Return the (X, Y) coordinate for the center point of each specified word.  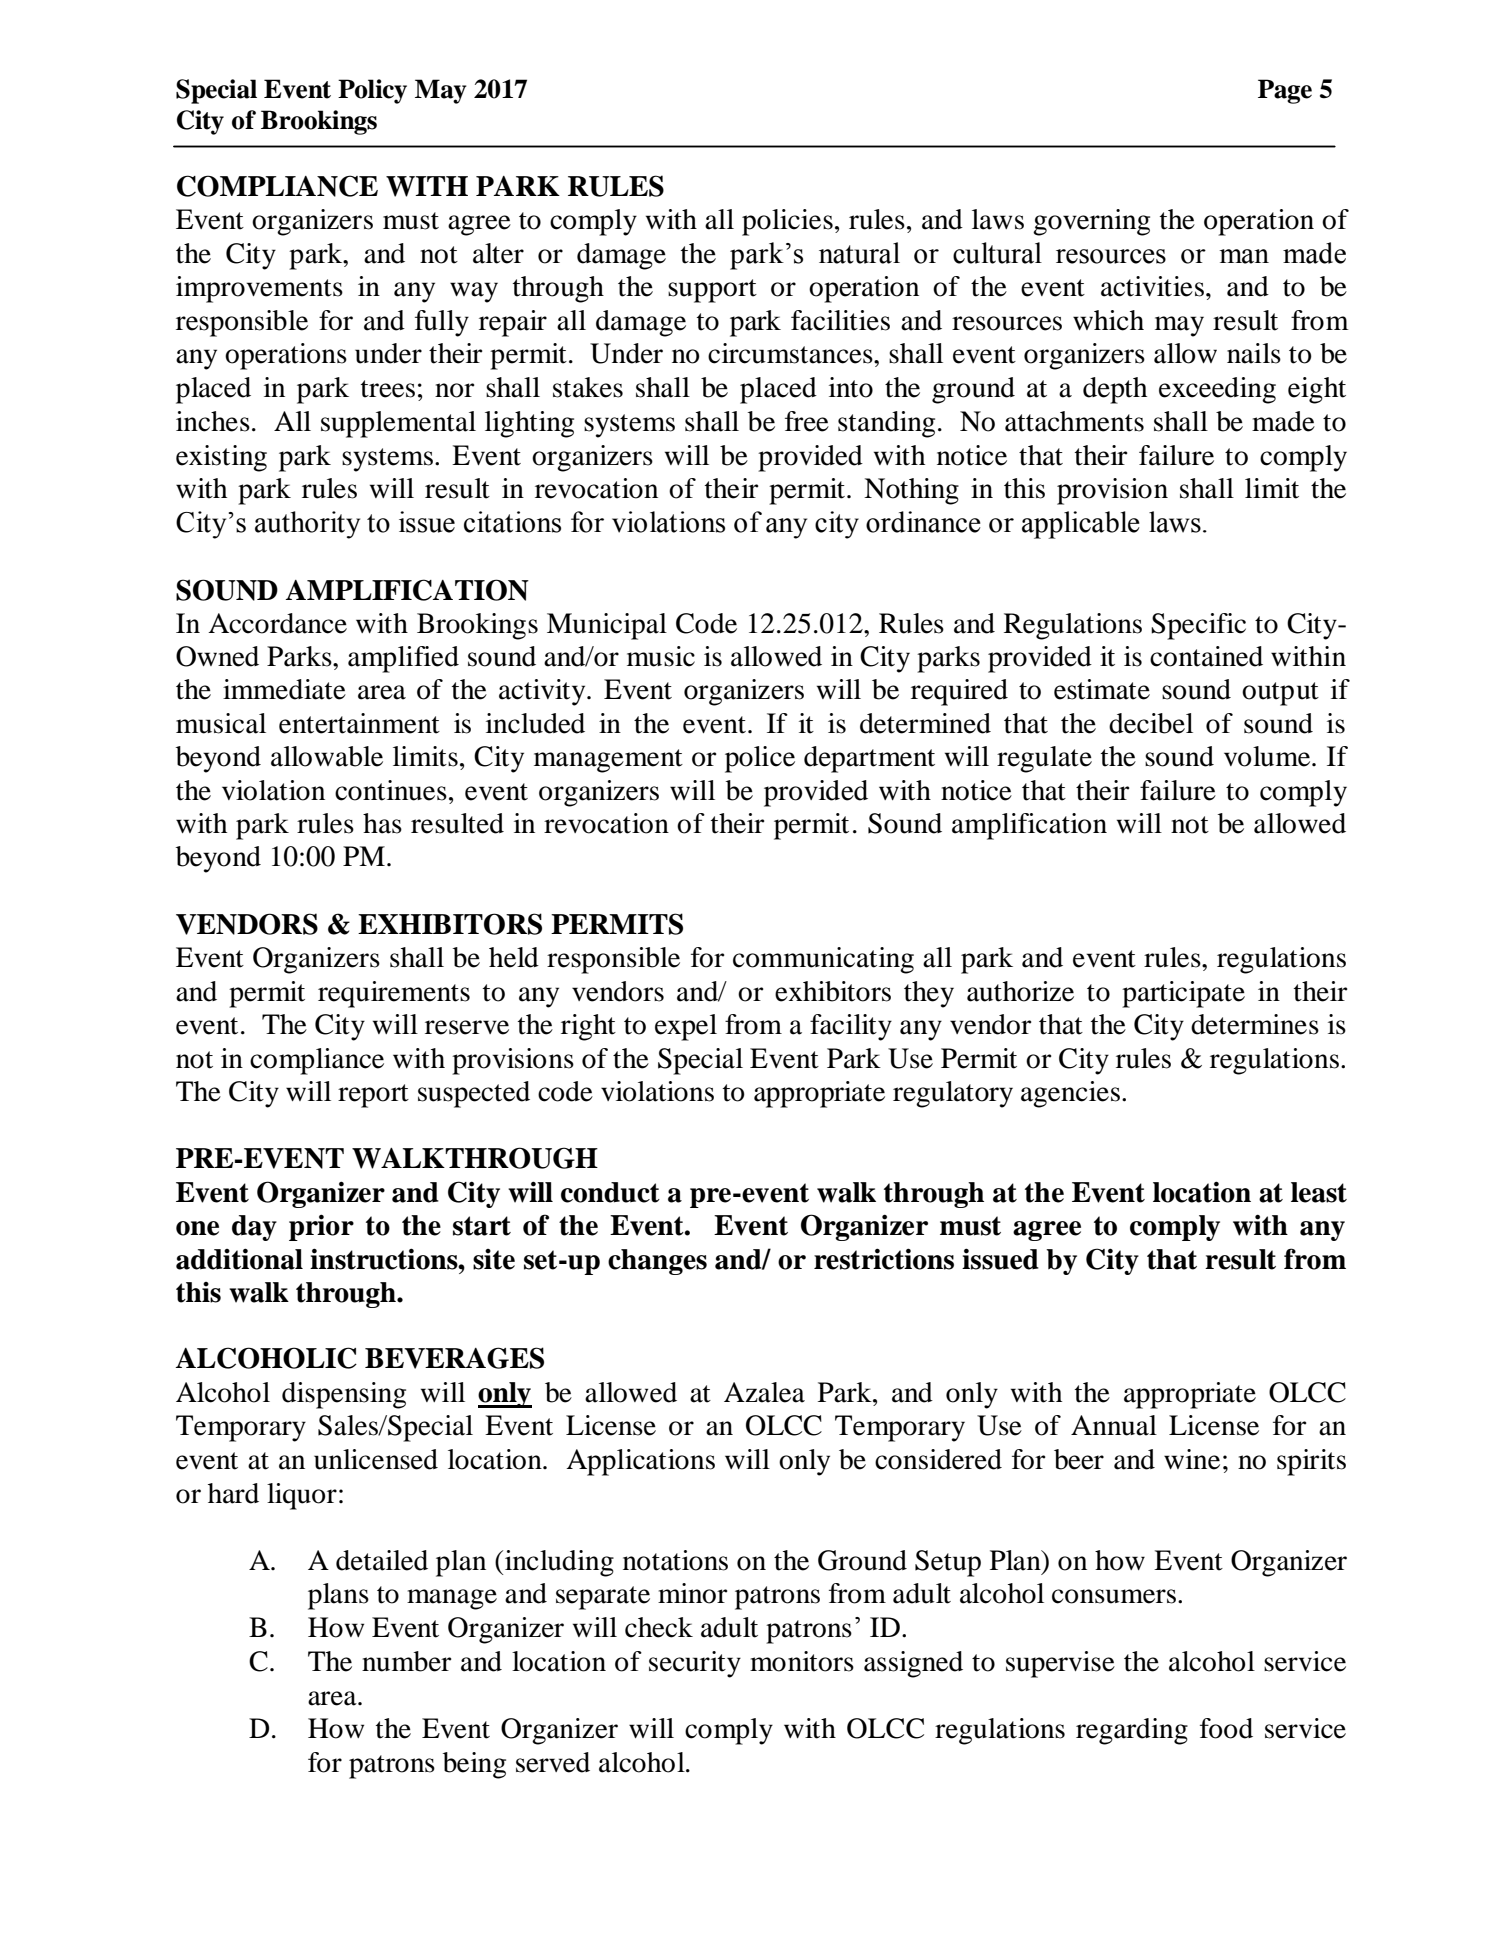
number (406, 1661)
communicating (823, 960)
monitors (802, 1661)
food (1226, 1728)
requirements (394, 994)
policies (787, 222)
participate (1183, 994)
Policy (372, 91)
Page (1285, 91)
